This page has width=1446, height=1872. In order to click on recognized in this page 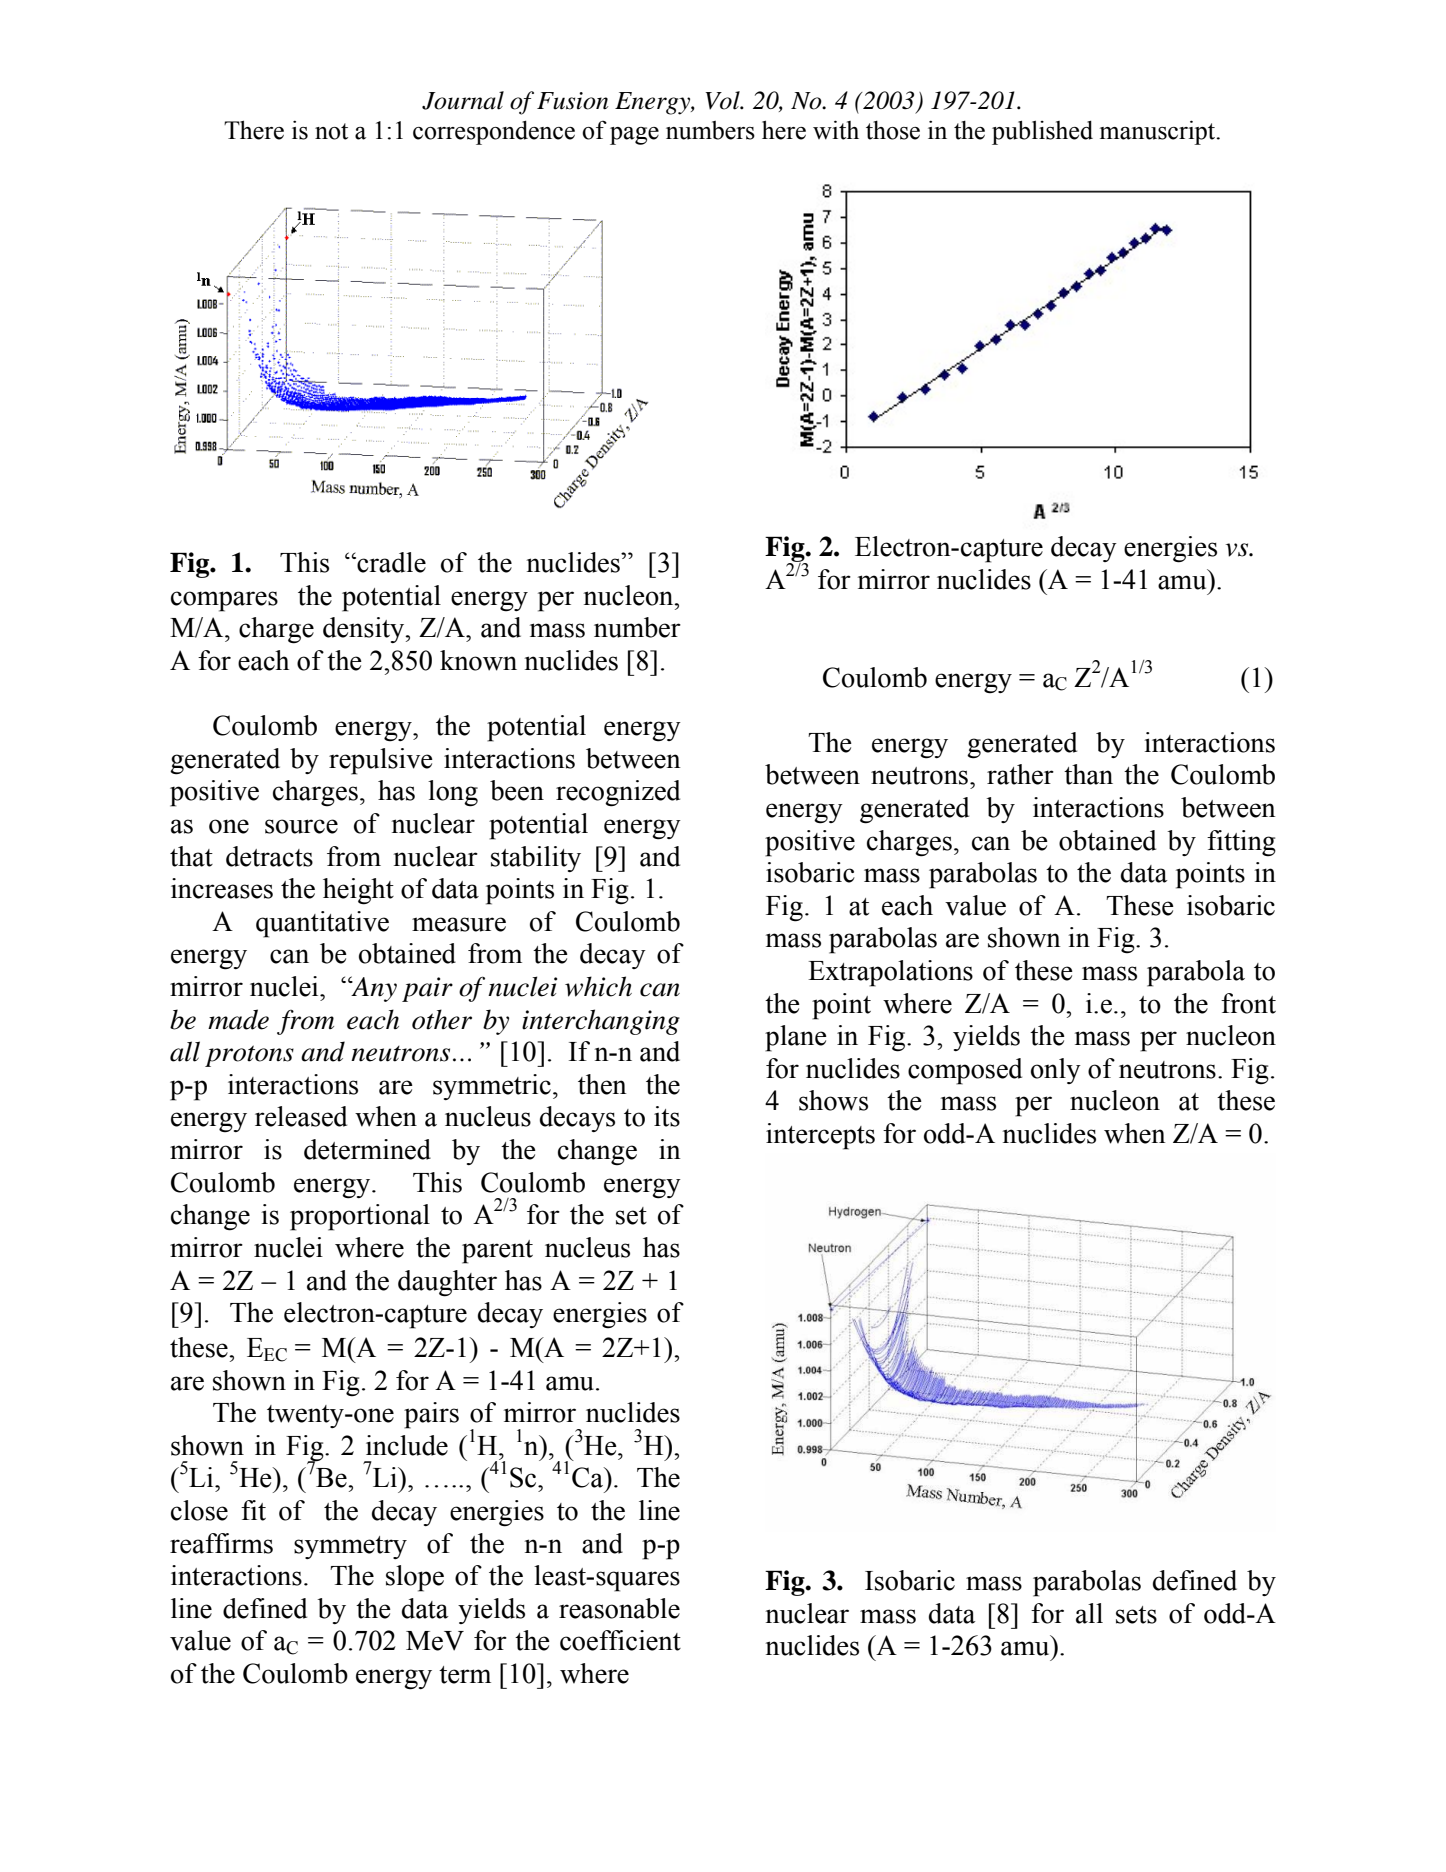, I will do `click(618, 793)`.
